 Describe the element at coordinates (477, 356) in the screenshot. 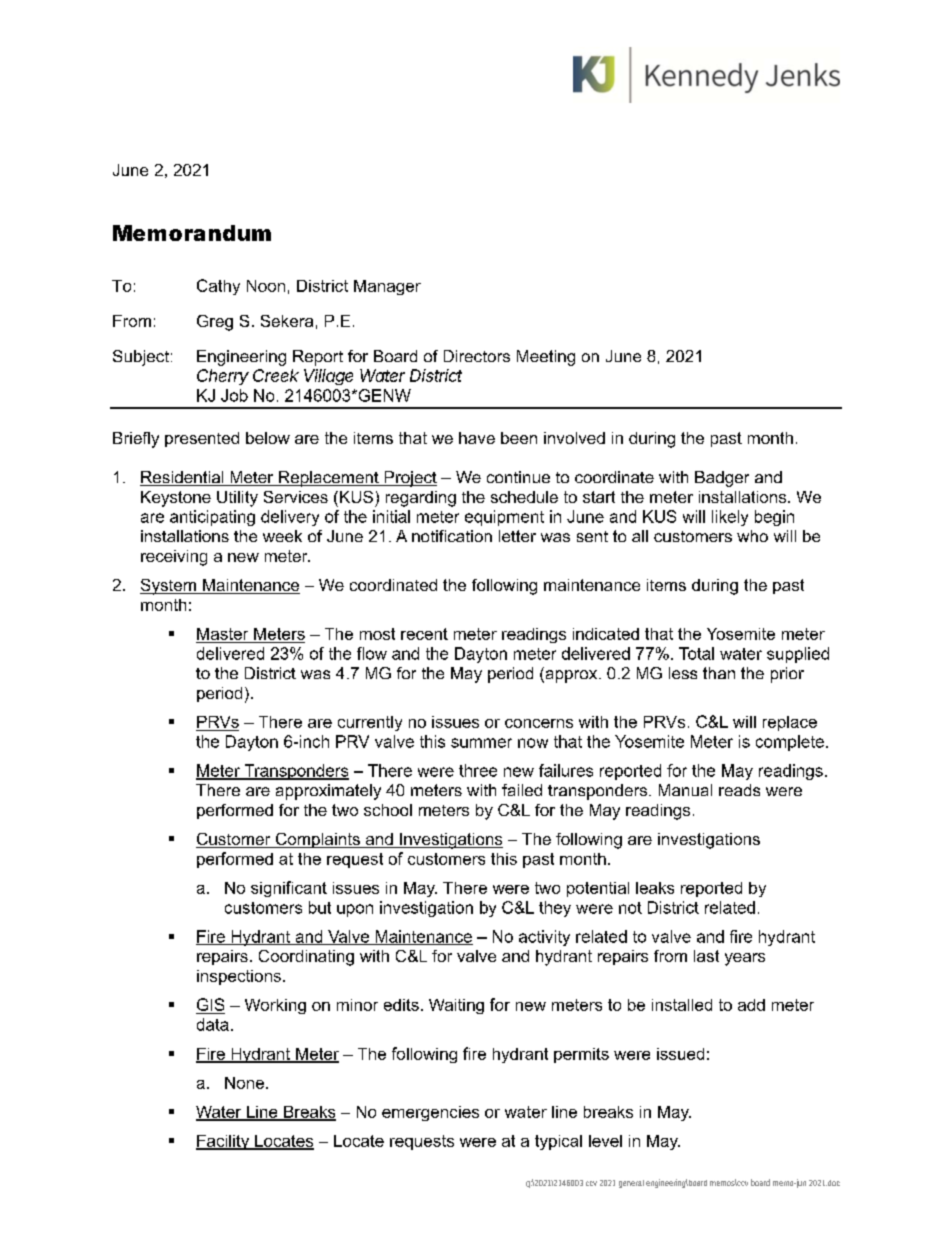

I see `Directors` at that location.
